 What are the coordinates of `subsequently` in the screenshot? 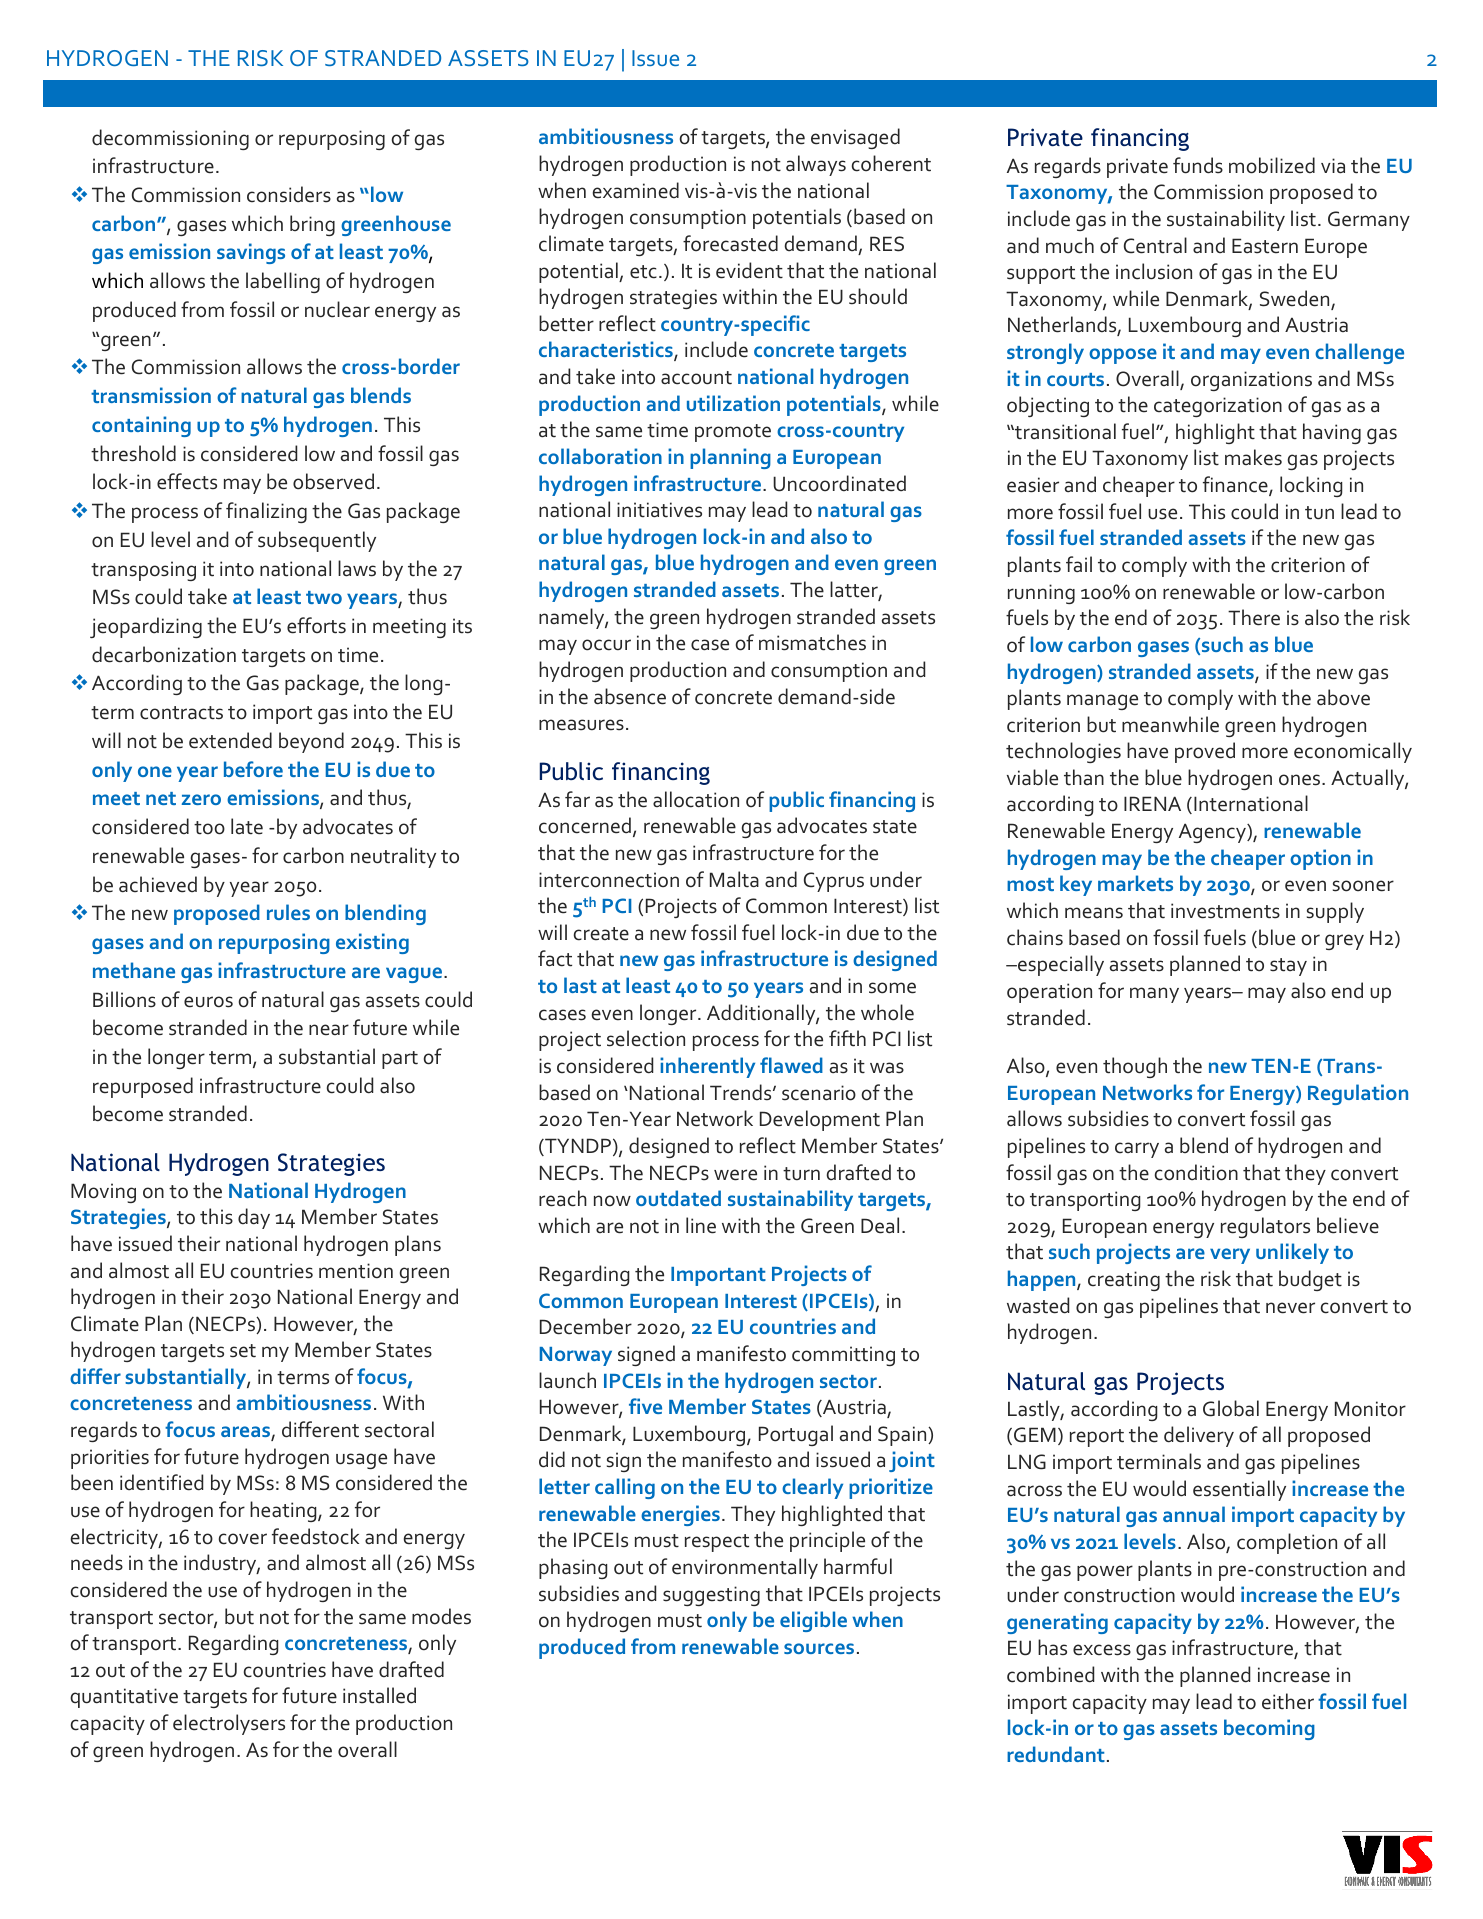 It's located at (317, 541).
